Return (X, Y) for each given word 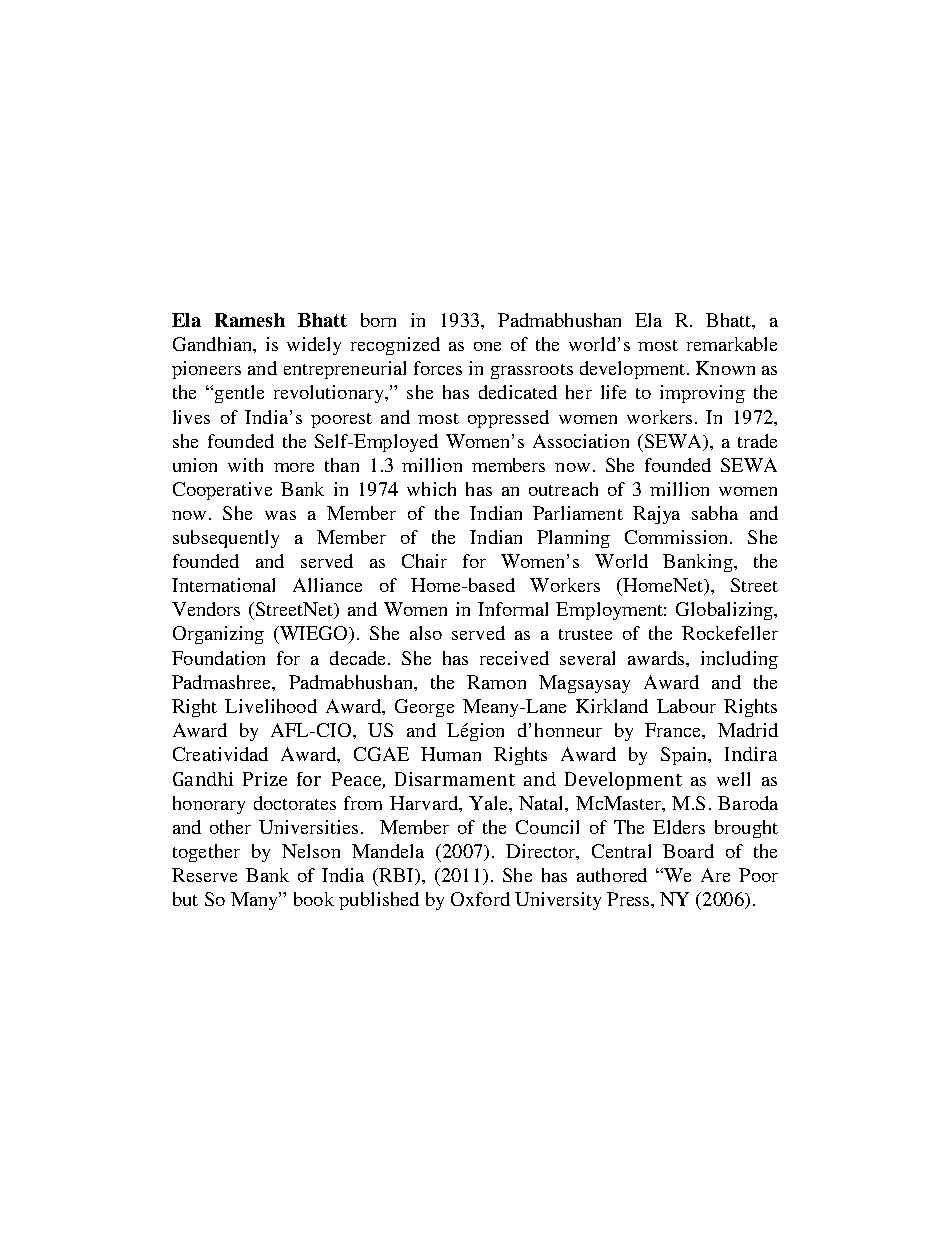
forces (438, 368)
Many (255, 901)
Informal (513, 609)
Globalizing (725, 611)
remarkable (732, 344)
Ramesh (250, 320)
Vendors (206, 609)
